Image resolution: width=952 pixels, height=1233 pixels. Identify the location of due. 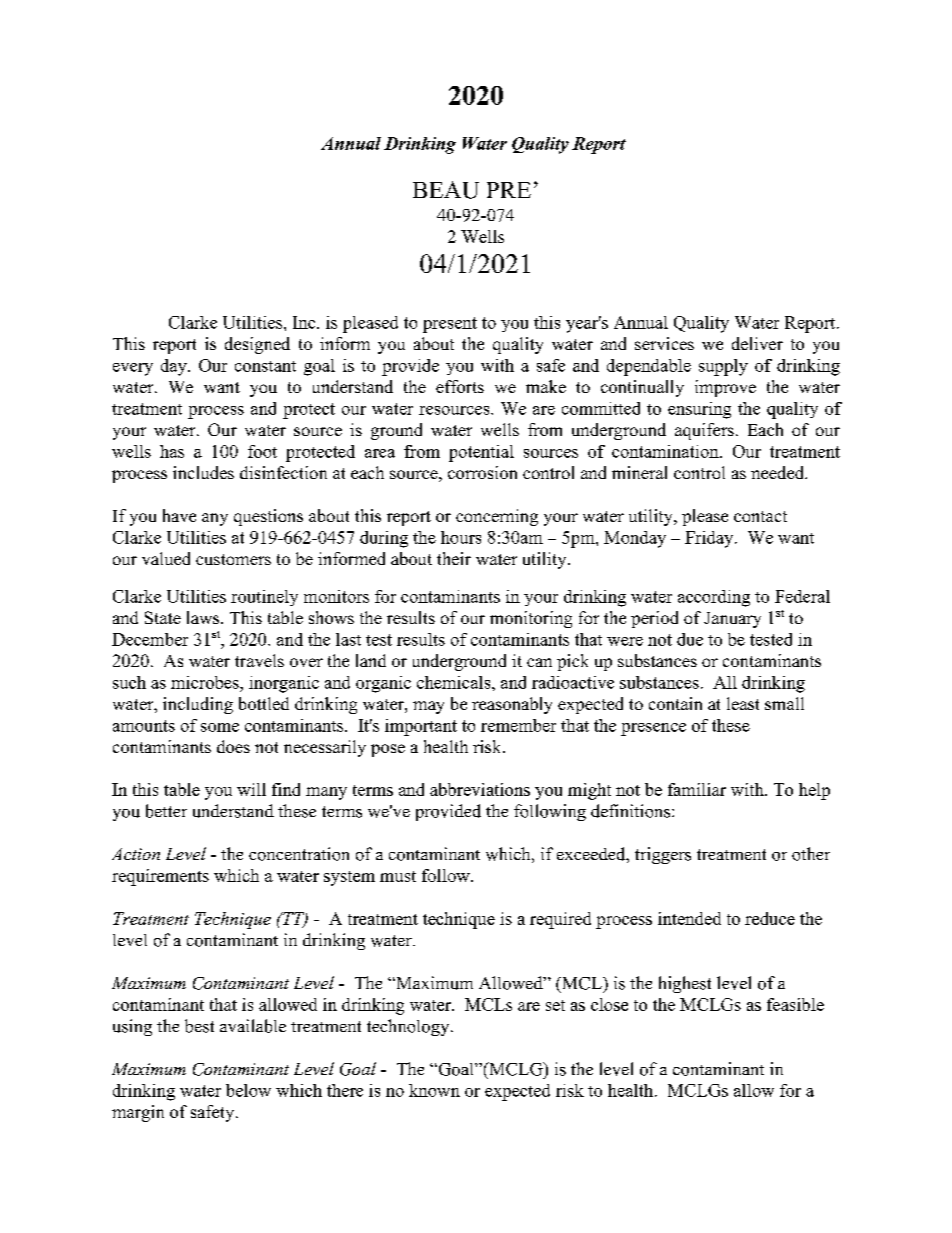
(690, 639).
